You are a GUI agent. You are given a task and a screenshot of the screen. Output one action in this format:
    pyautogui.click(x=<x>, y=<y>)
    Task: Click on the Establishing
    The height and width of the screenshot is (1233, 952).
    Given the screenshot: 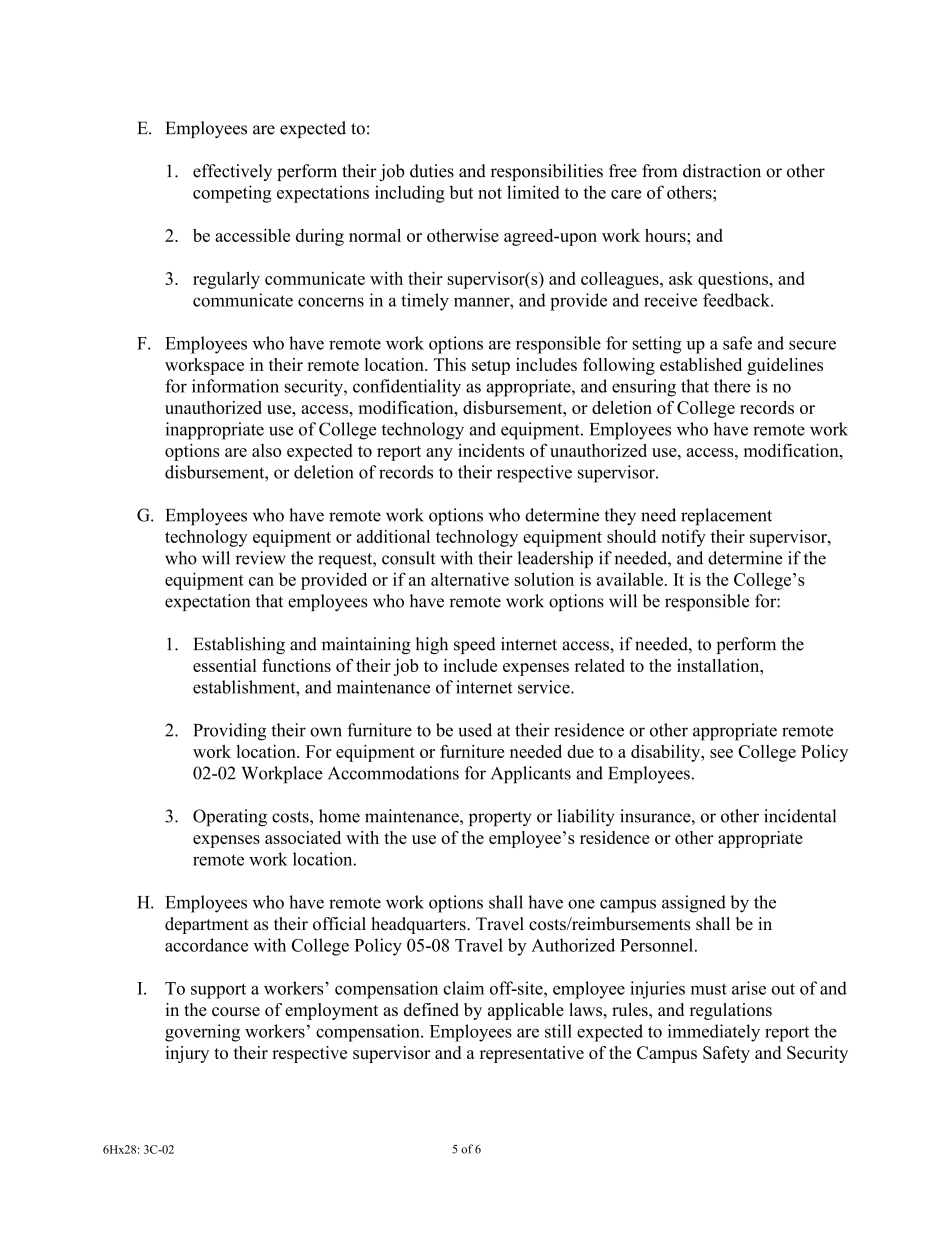 What is the action you would take?
    pyautogui.click(x=239, y=645)
